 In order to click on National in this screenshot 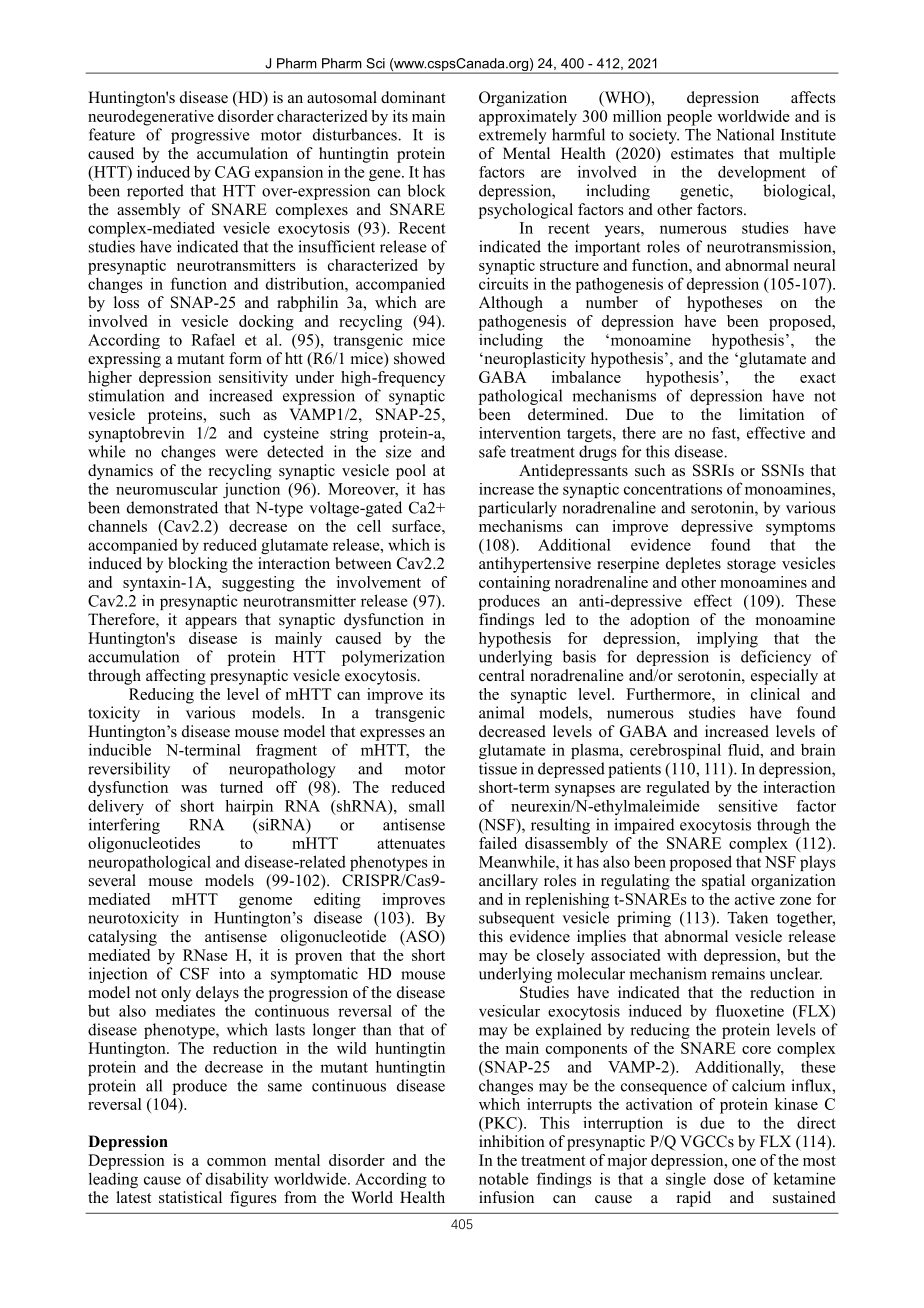, I will do `click(745, 134)`.
